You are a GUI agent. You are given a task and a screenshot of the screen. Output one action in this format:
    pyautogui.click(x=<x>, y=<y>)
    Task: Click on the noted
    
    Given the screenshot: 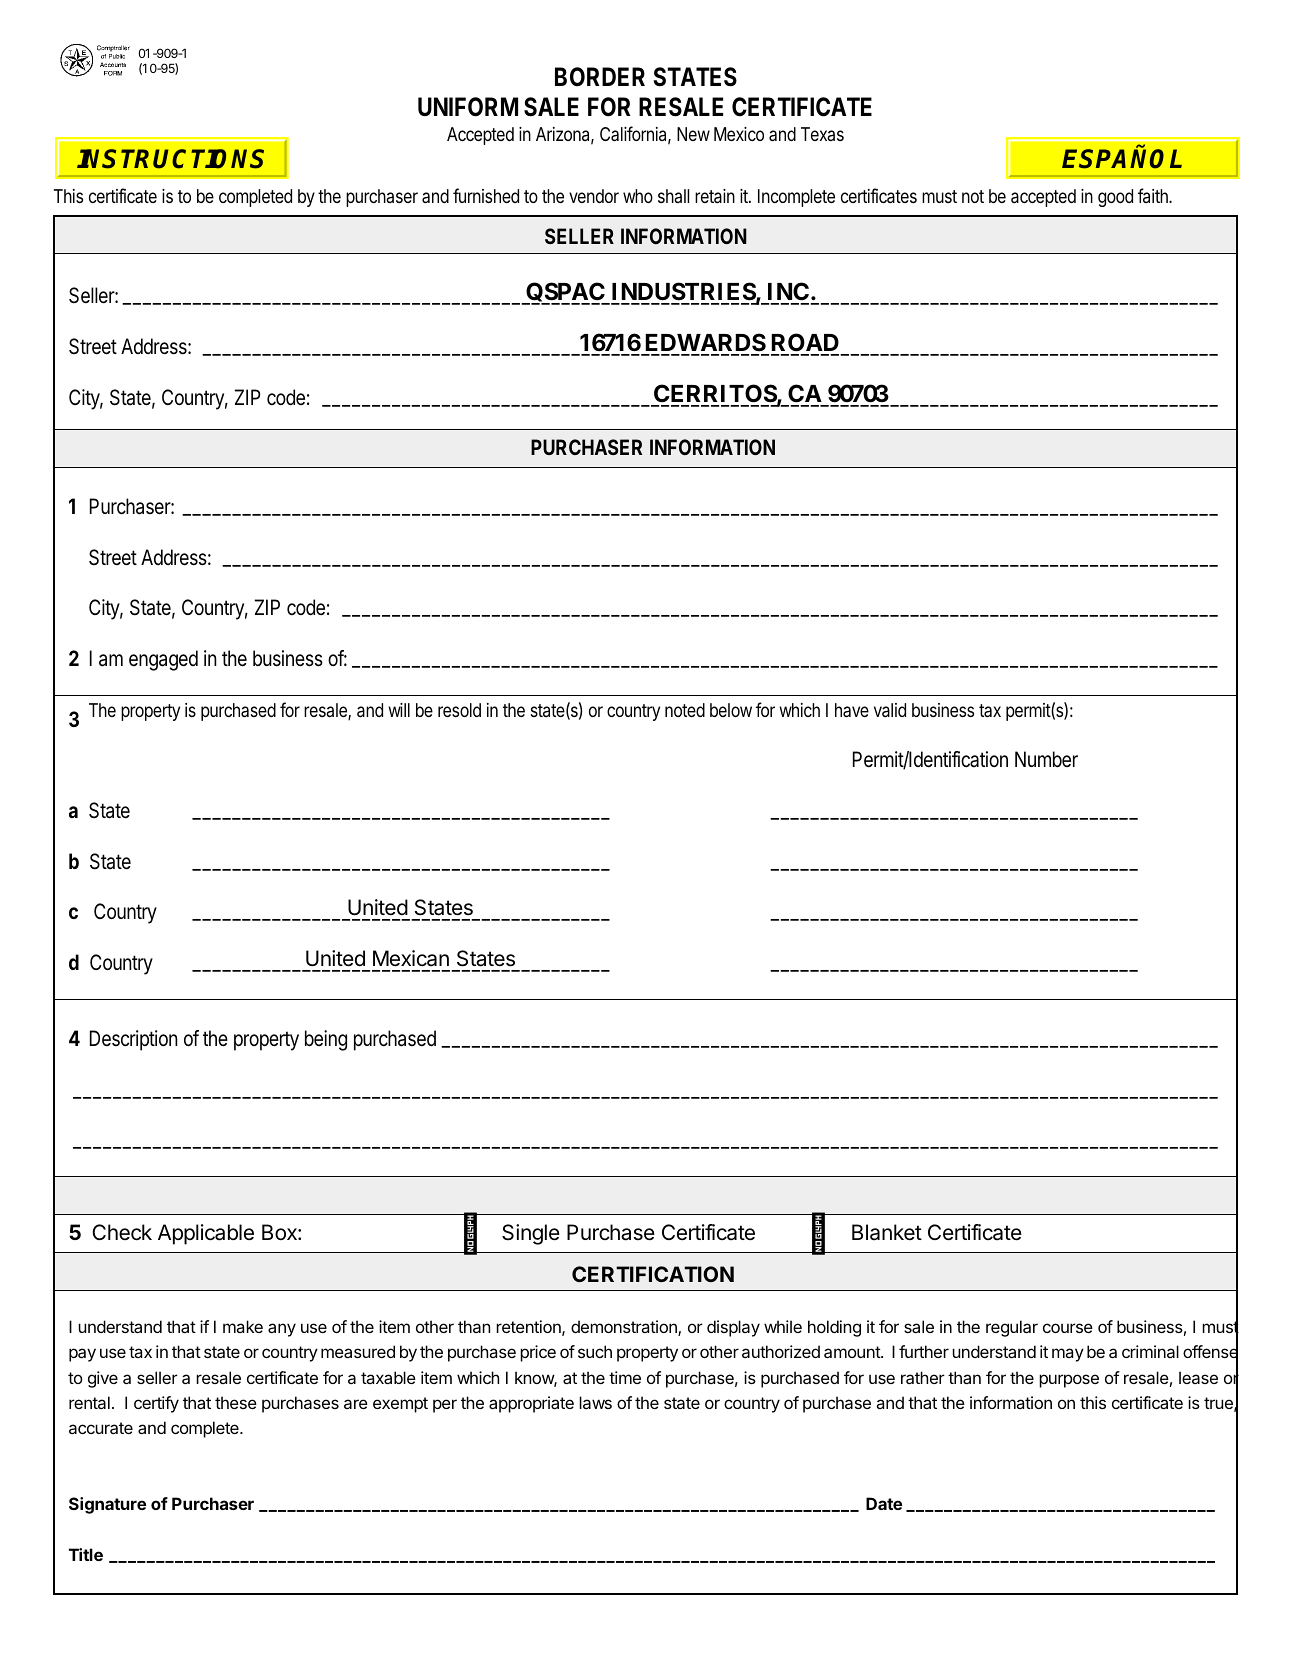 What is the action you would take?
    pyautogui.click(x=685, y=710)
